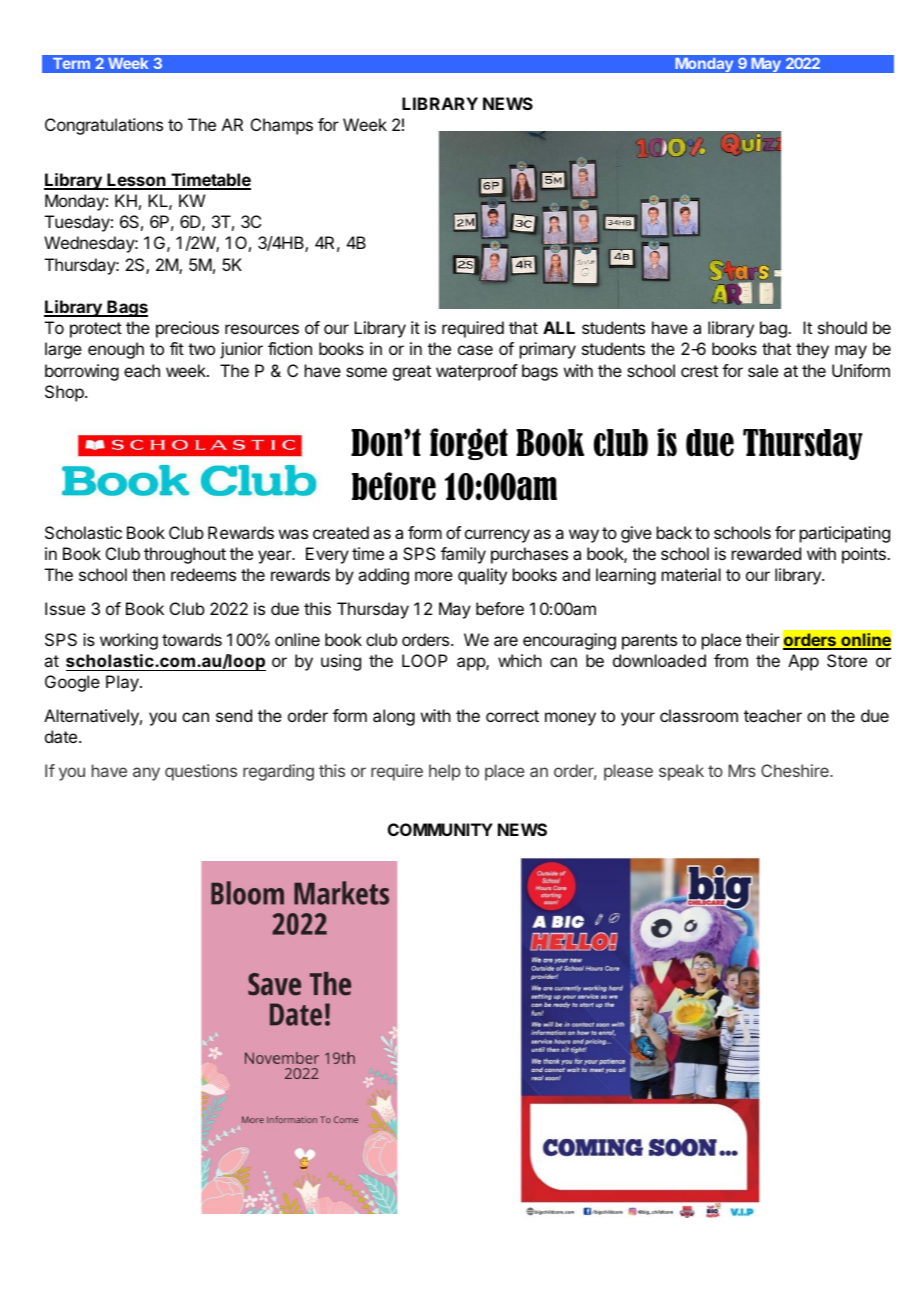  What do you see at coordinates (477, 372) in the screenshot?
I see `waterproof` at bounding box center [477, 372].
